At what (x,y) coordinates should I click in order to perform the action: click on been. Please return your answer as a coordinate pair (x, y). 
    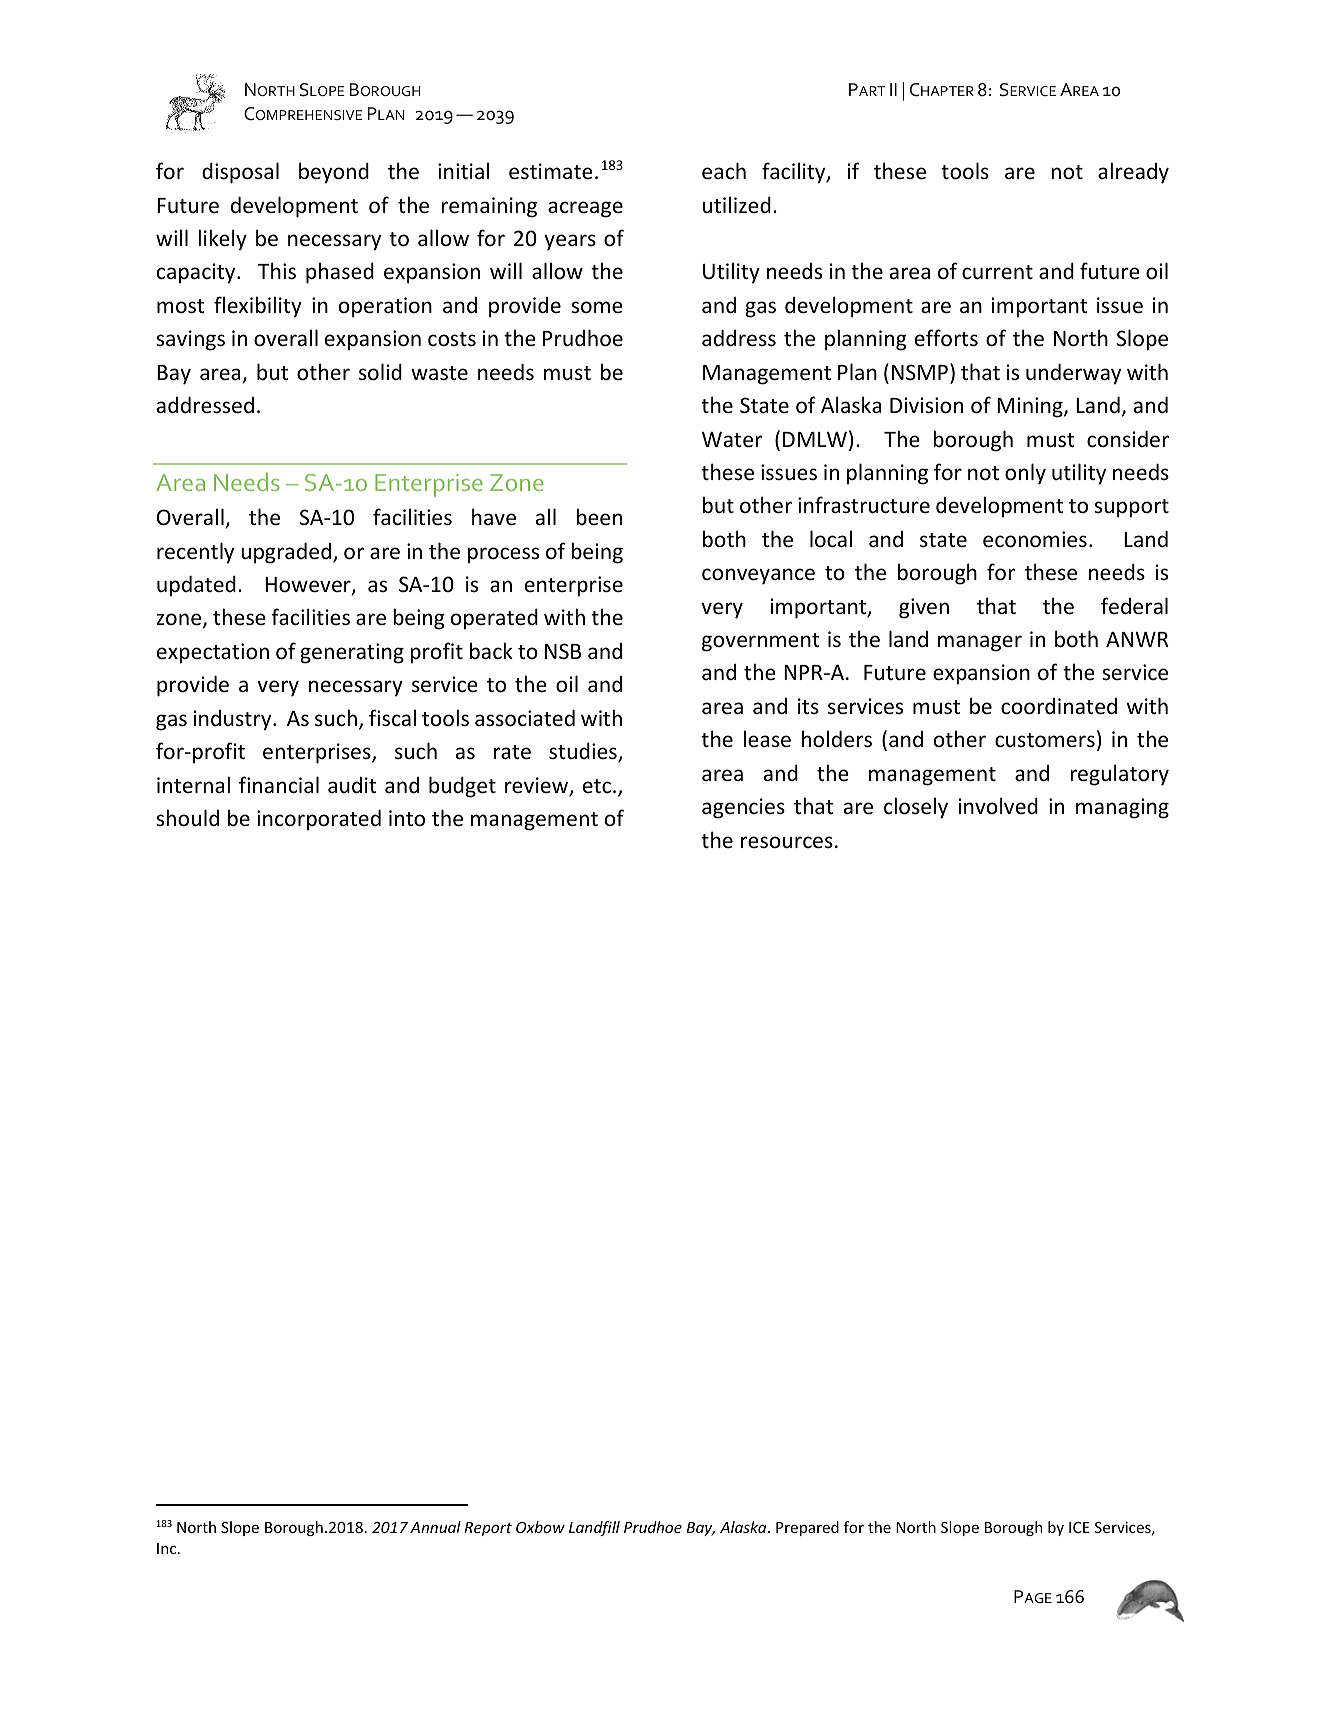
    Looking at the image, I should click on (599, 517).
